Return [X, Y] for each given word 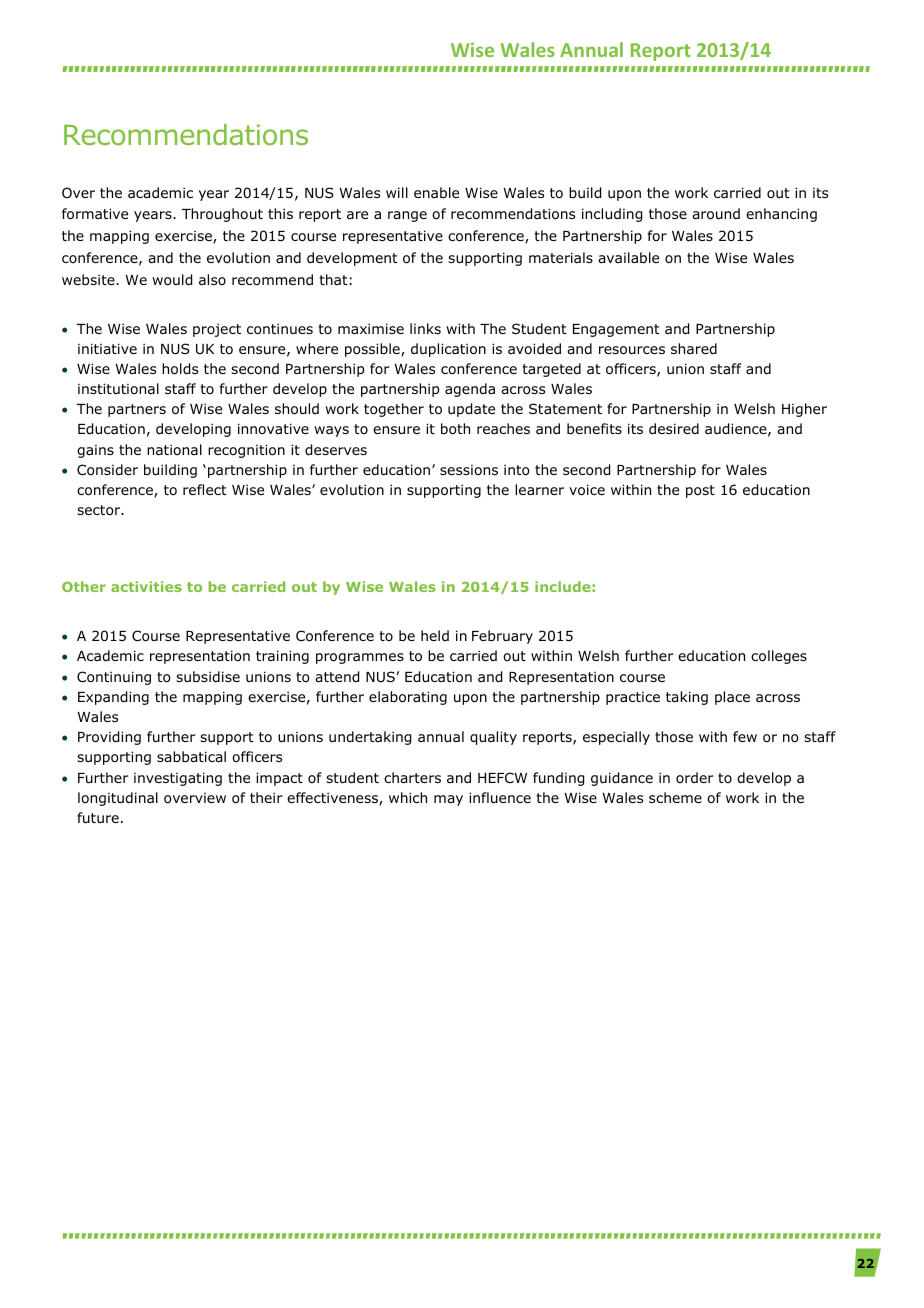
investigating [178, 779]
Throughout [222, 215]
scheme [675, 797]
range [407, 216]
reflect [205, 489]
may [448, 800]
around [716, 214]
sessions [469, 470]
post [700, 491]
